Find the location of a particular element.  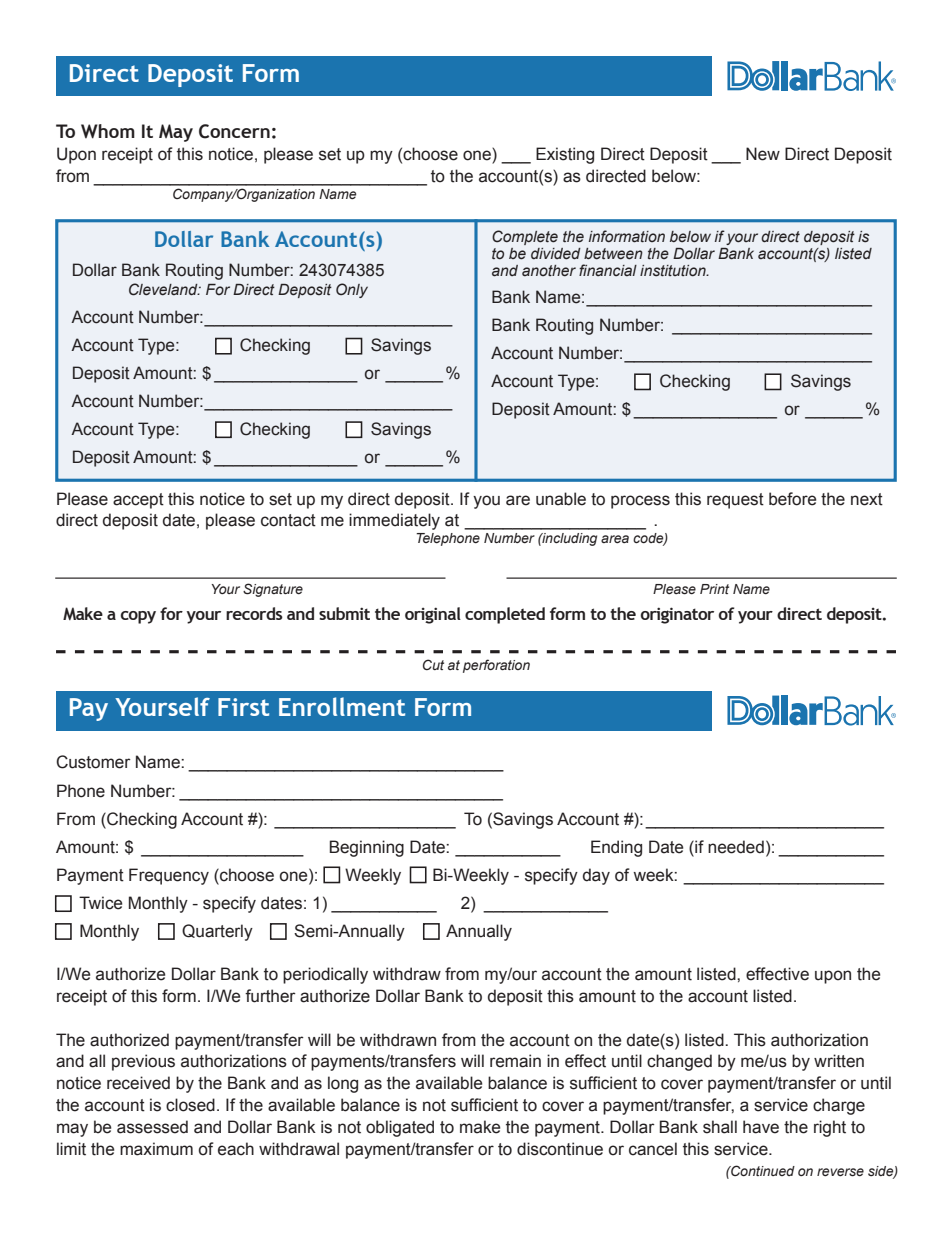

Print is located at coordinates (714, 589).
